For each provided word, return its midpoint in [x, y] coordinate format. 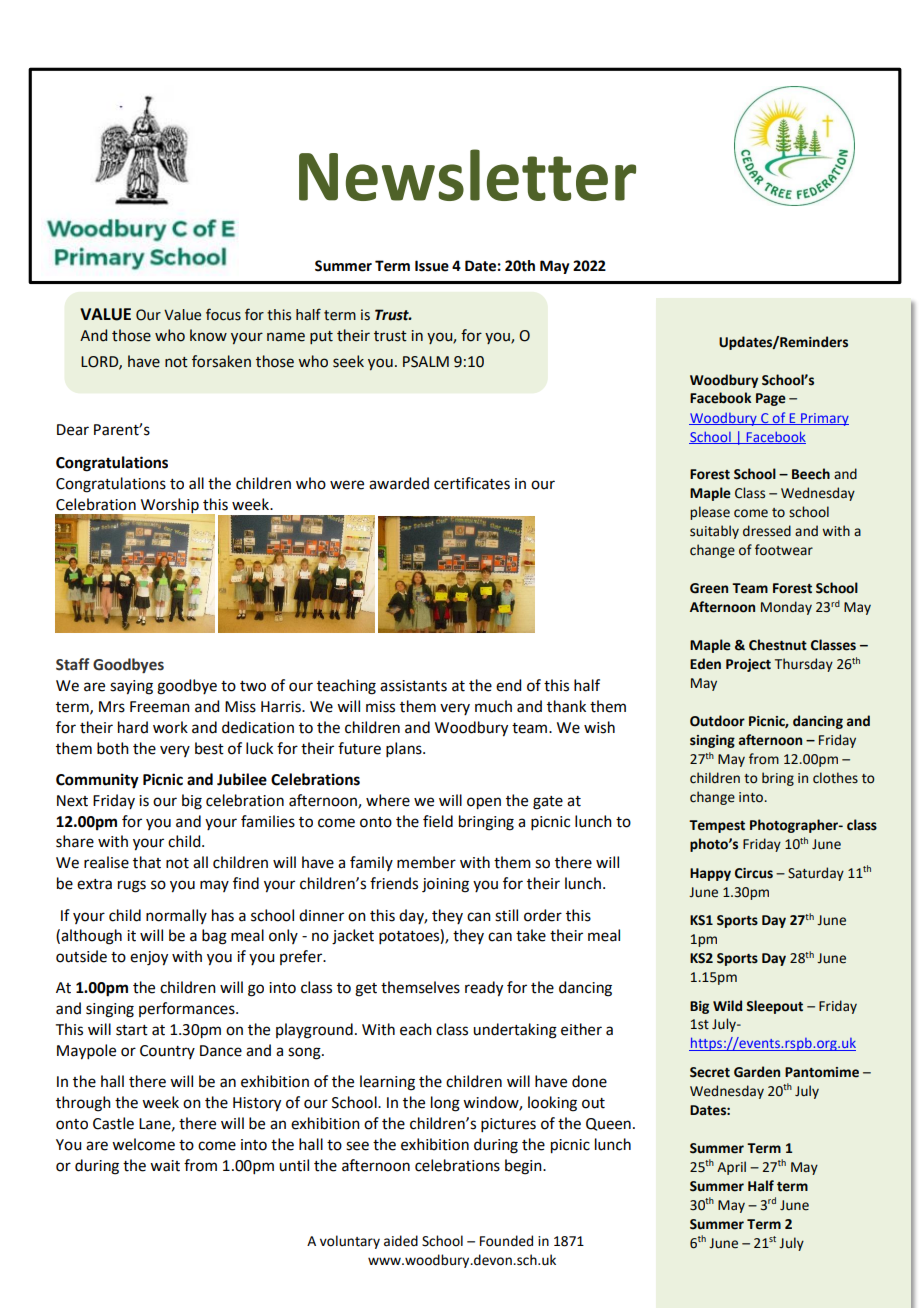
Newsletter [467, 175]
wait [165, 1166]
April [731, 1168]
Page [771, 399]
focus [223, 314]
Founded [506, 1241]
